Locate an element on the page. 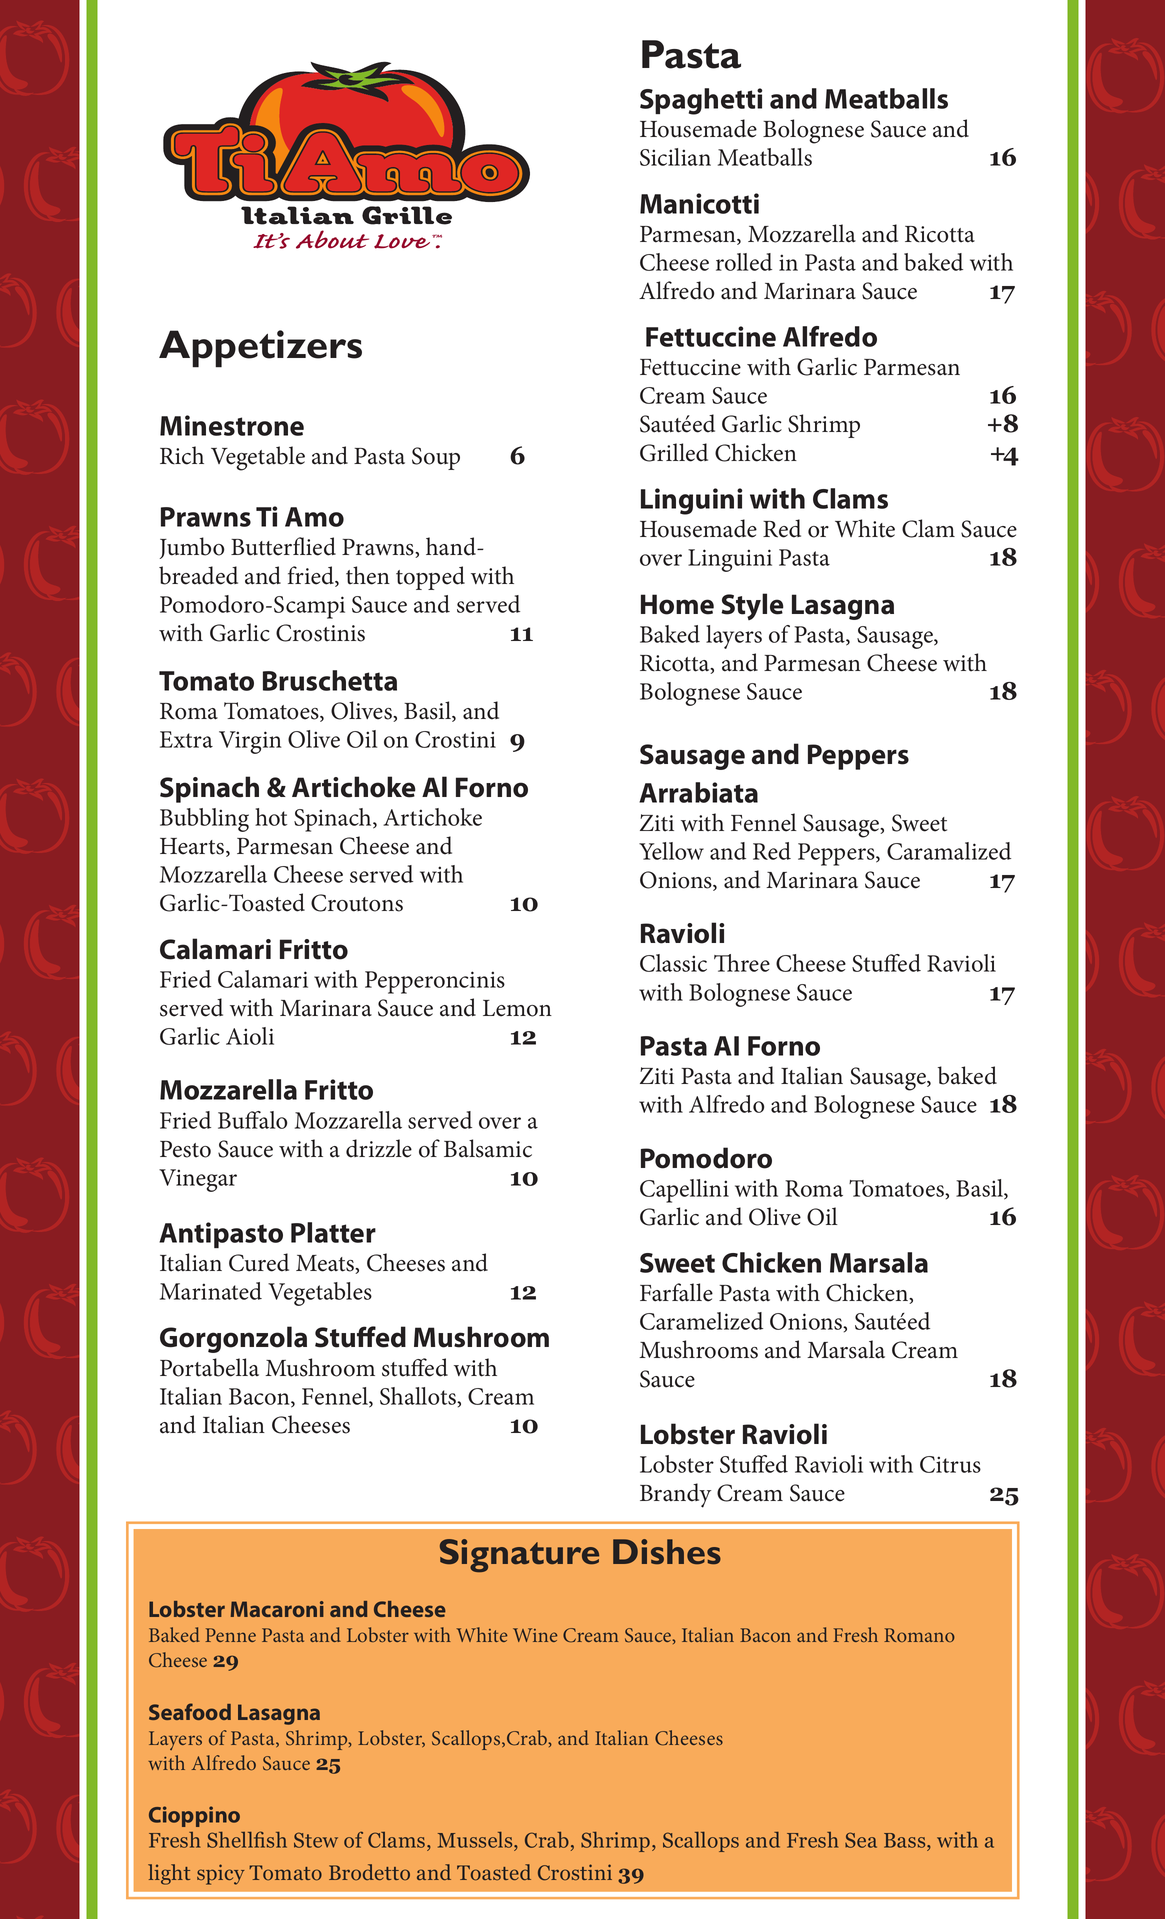 The height and width of the document is (1919, 1165). rolled is located at coordinates (744, 262).
